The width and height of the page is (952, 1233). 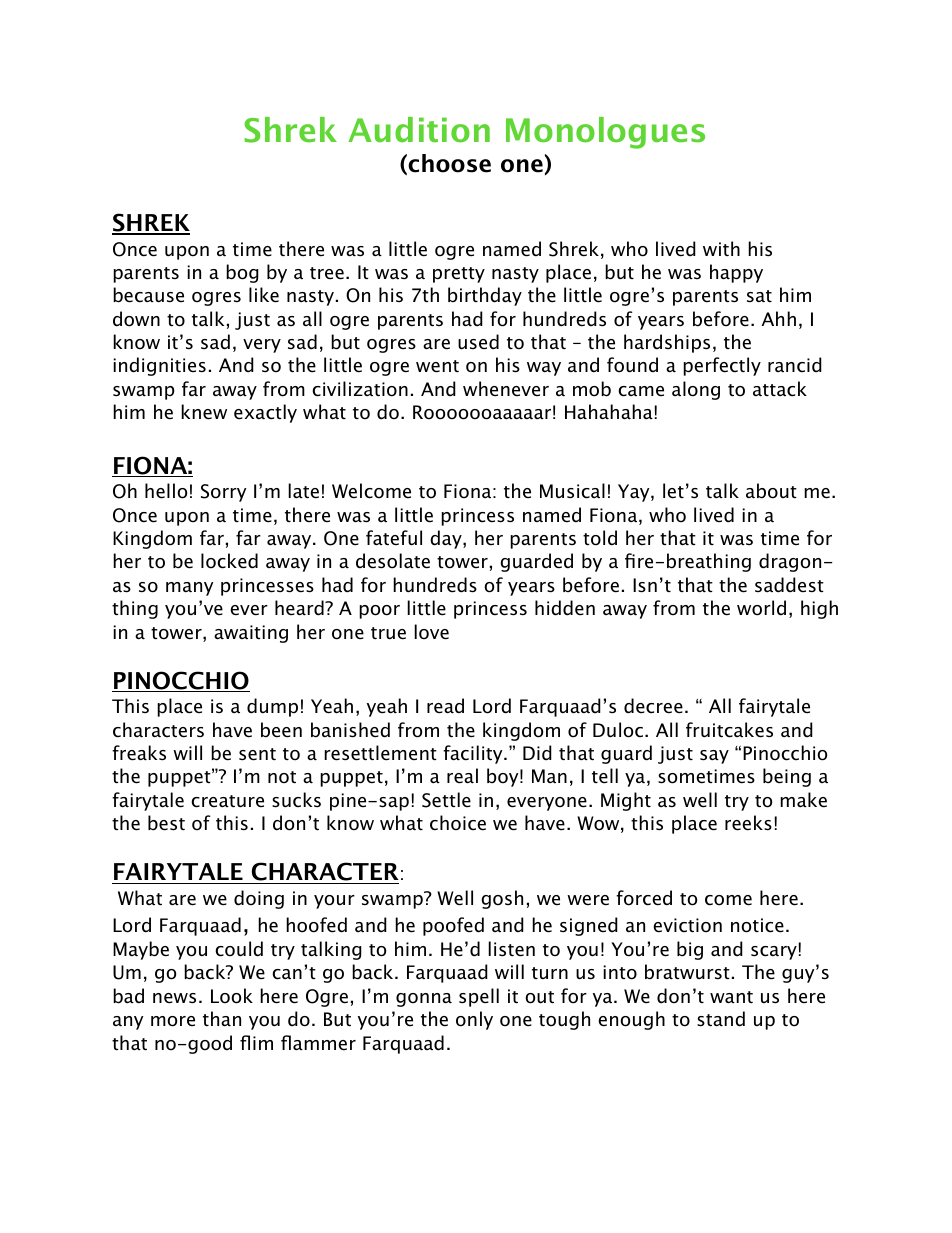 I want to click on choose, so click(x=449, y=163).
